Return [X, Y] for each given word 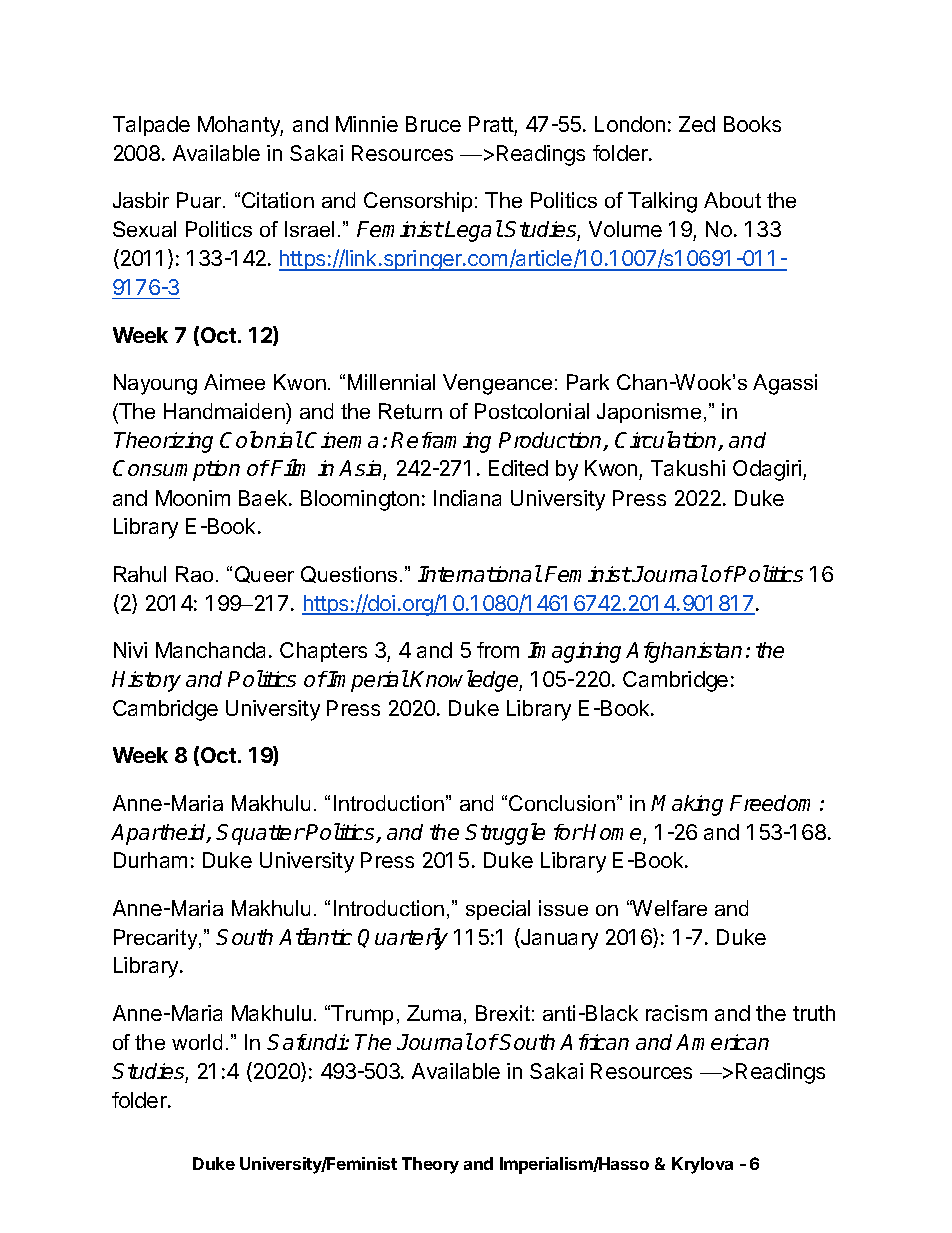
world [197, 1042]
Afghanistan [684, 652]
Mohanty [240, 126]
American [722, 1042]
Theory [430, 1165]
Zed [697, 124]
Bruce [433, 124]
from [498, 650]
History [146, 681]
